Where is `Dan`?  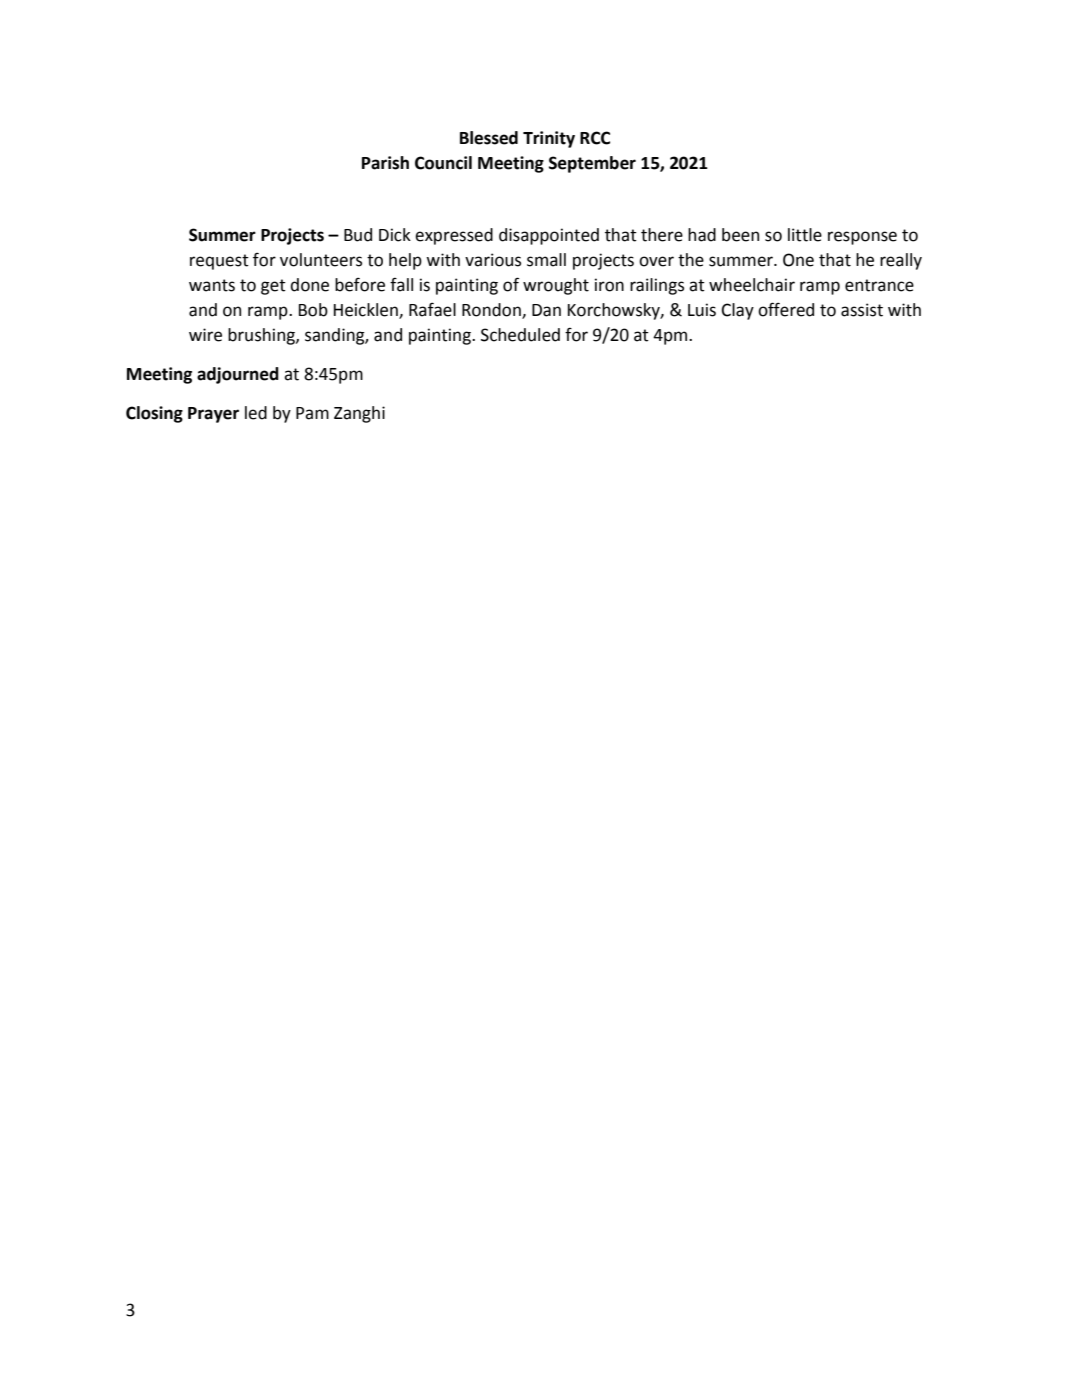
Dan is located at coordinates (546, 310).
